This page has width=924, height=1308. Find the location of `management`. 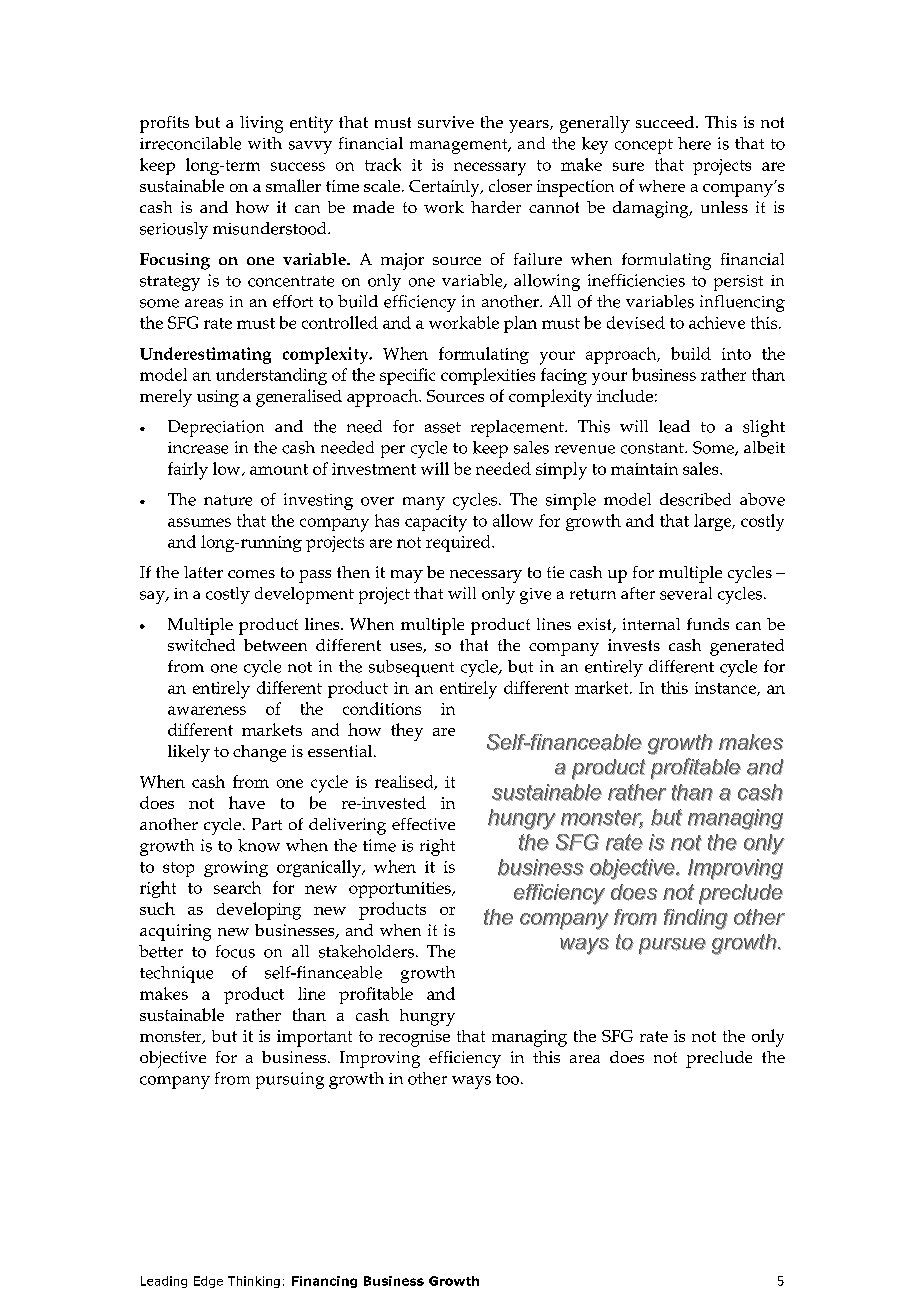

management is located at coordinates (460, 146).
